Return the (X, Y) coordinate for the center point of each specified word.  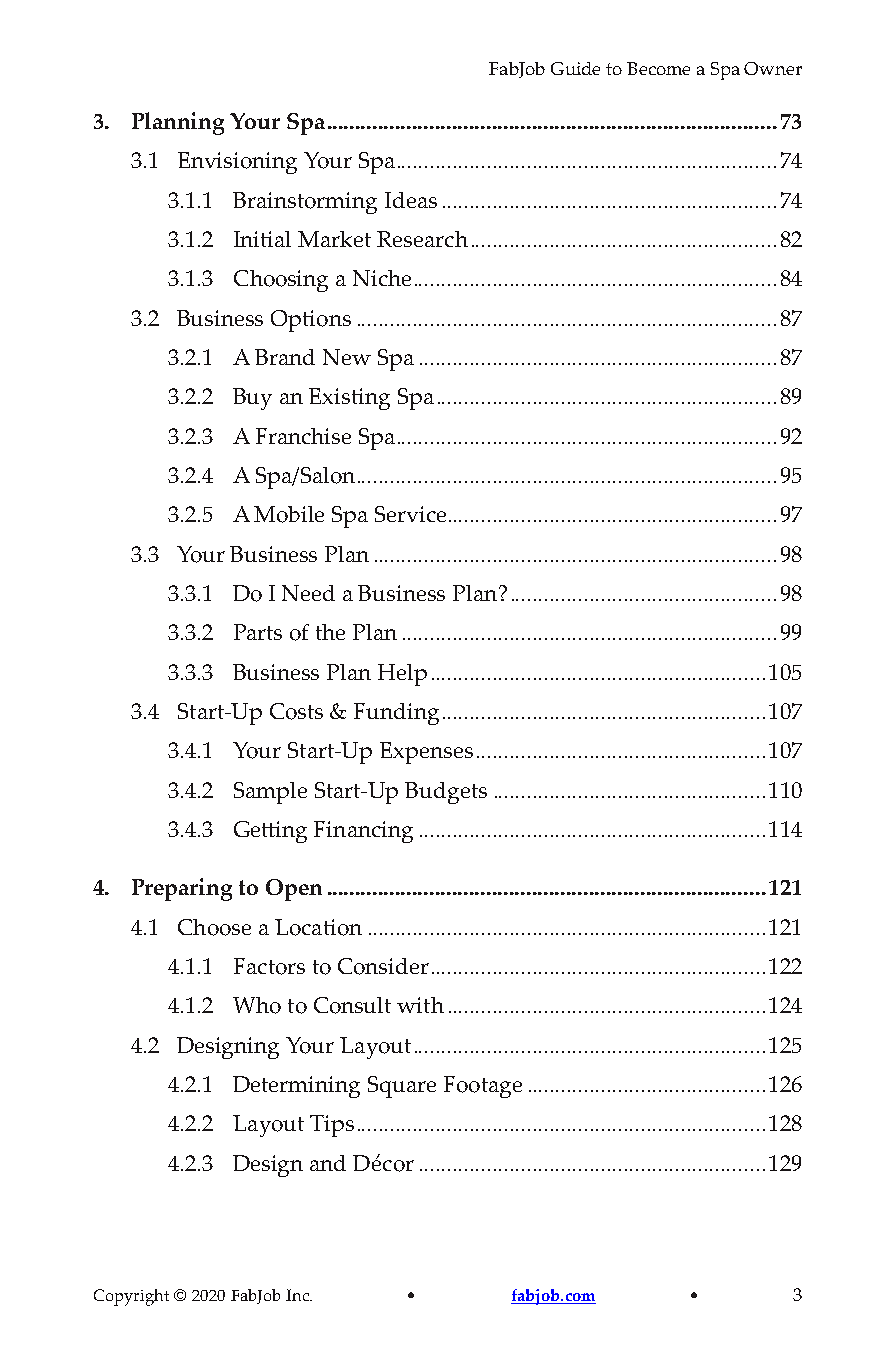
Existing (349, 399)
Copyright (131, 1297)
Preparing (182, 889)
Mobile (289, 514)
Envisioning (237, 163)
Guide (575, 68)
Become (658, 68)
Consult (352, 1005)
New (347, 357)
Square (402, 1087)
